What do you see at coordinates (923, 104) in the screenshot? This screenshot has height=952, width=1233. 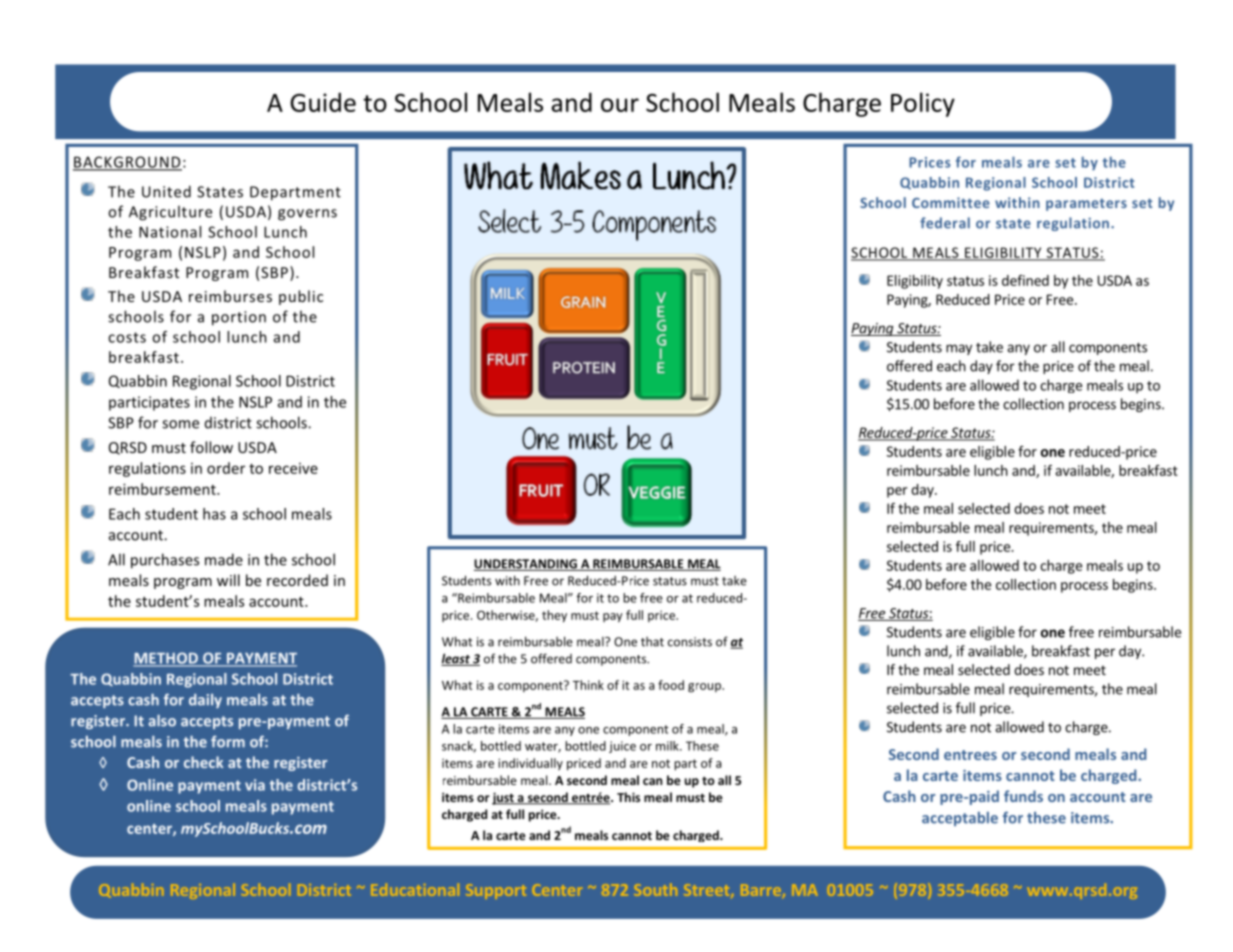 I see `Policy` at bounding box center [923, 104].
